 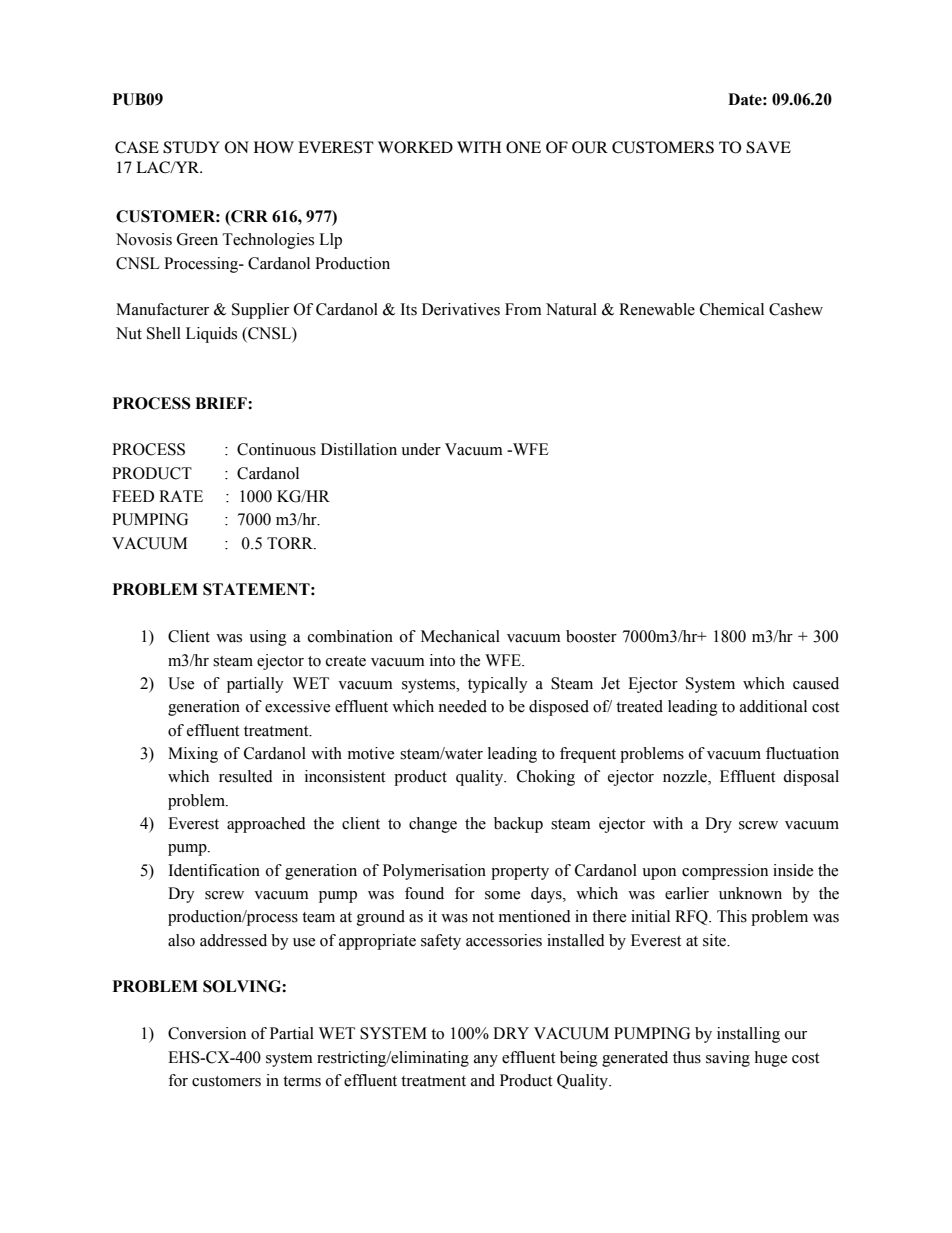 What do you see at coordinates (486, 1061) in the screenshot?
I see `any` at bounding box center [486, 1061].
